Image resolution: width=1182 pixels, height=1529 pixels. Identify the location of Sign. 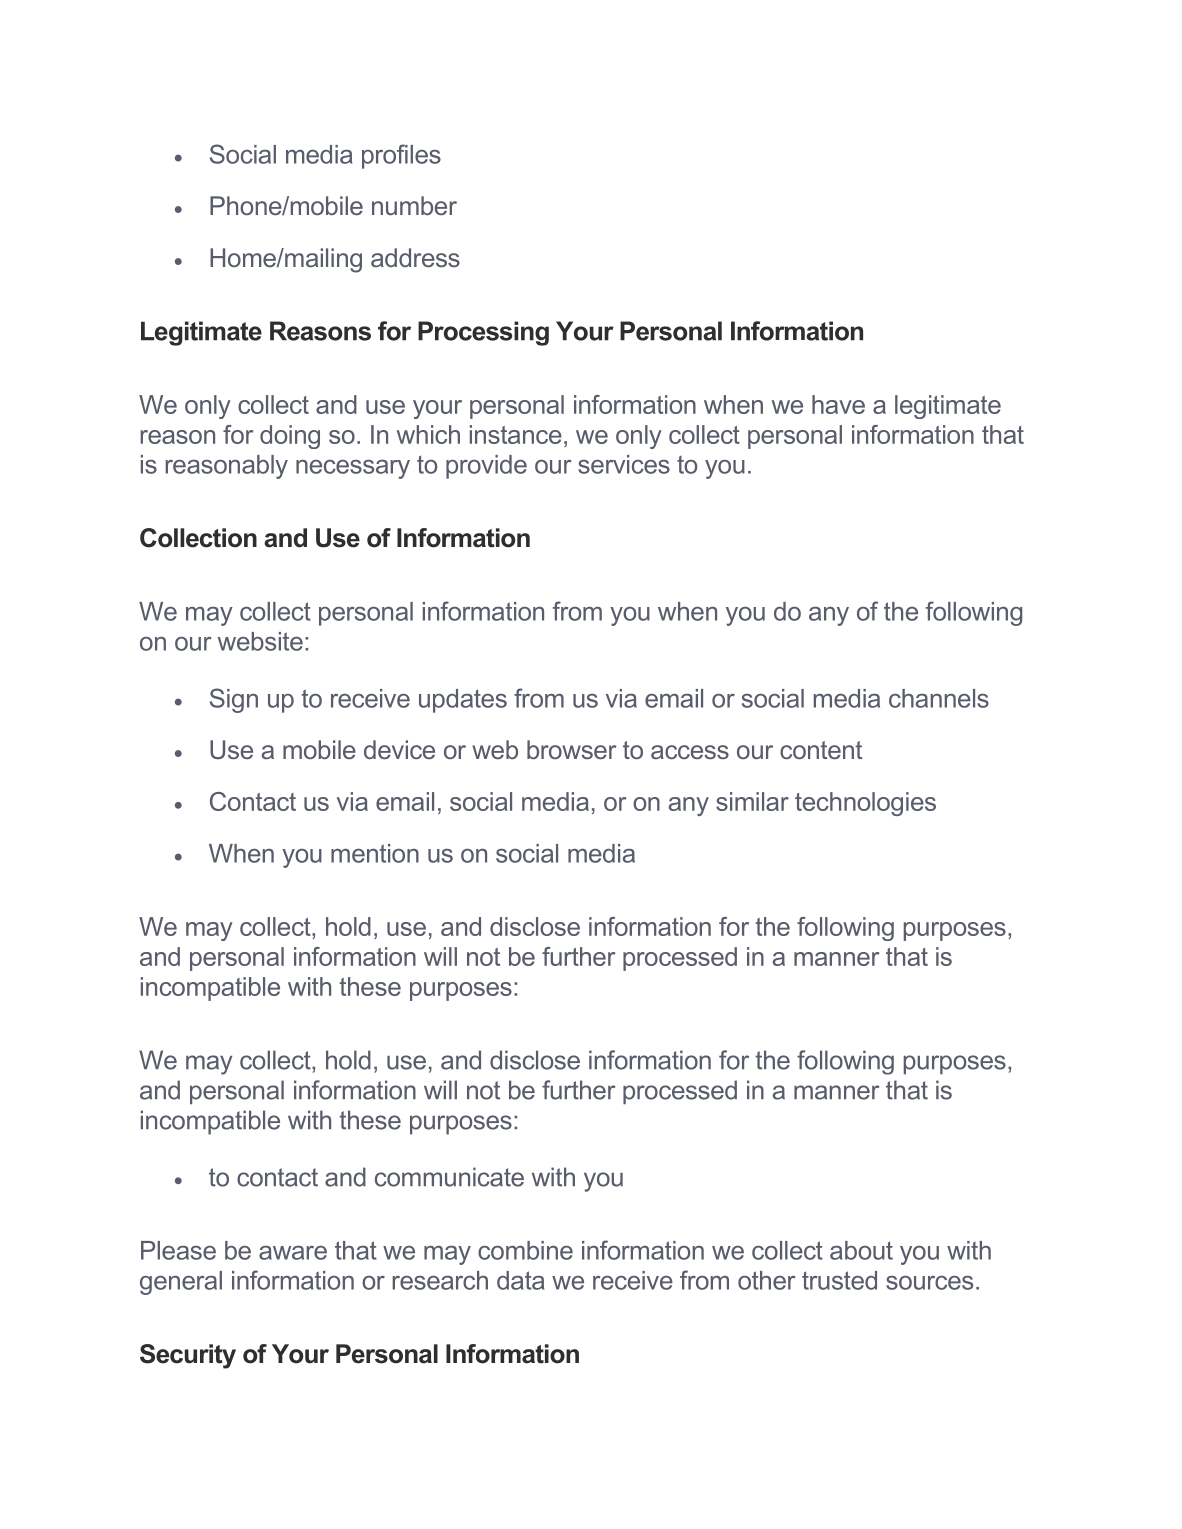
(234, 700).
